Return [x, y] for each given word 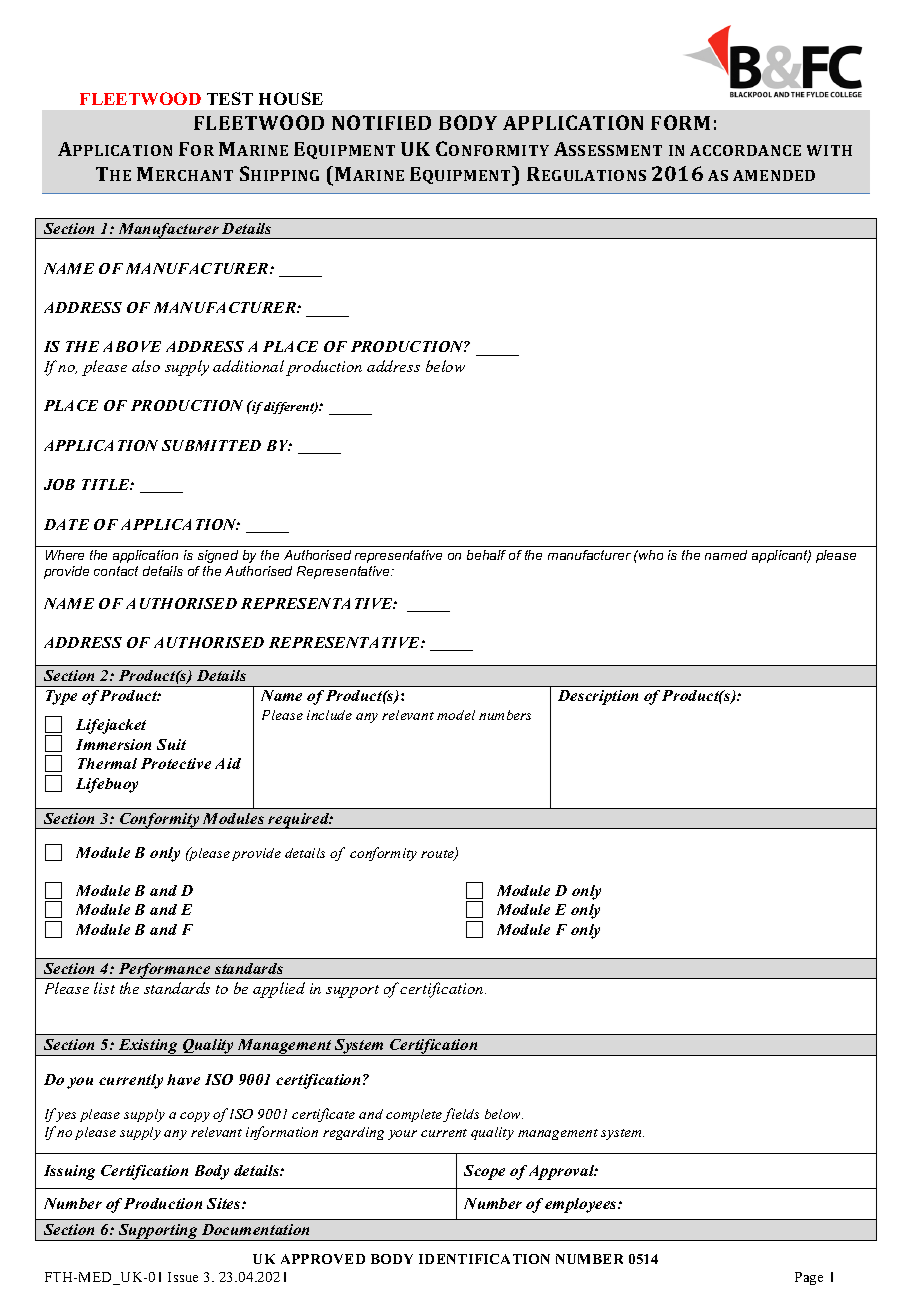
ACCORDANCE [745, 150]
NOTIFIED [381, 122]
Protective [176, 763]
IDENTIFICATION [484, 1259]
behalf [486, 555]
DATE [66, 524]
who [650, 555]
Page [809, 1278]
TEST [230, 98]
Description [598, 697]
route [438, 855]
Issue [183, 1277]
